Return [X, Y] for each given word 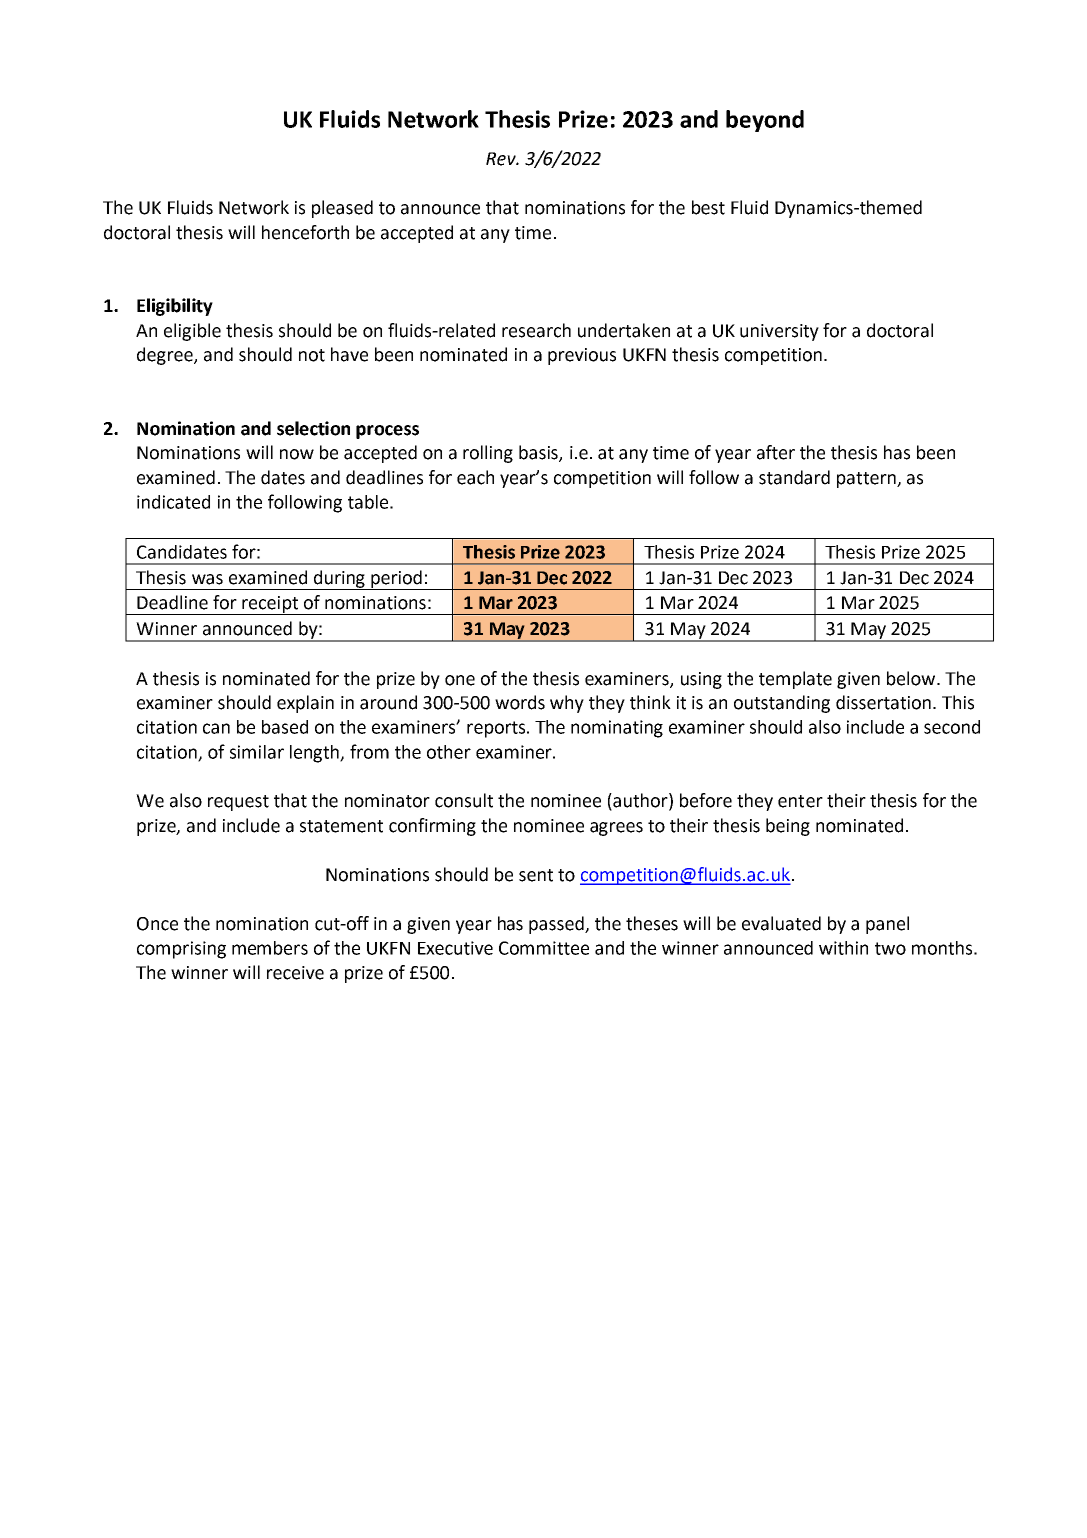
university [779, 332]
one [460, 680]
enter [800, 801]
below [912, 678]
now [297, 454]
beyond [765, 121]
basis [539, 453]
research [536, 330]
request [238, 803]
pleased [342, 209]
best [708, 207]
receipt [270, 605]
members [270, 948]
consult [464, 800]
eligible [192, 332]
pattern [867, 480]
